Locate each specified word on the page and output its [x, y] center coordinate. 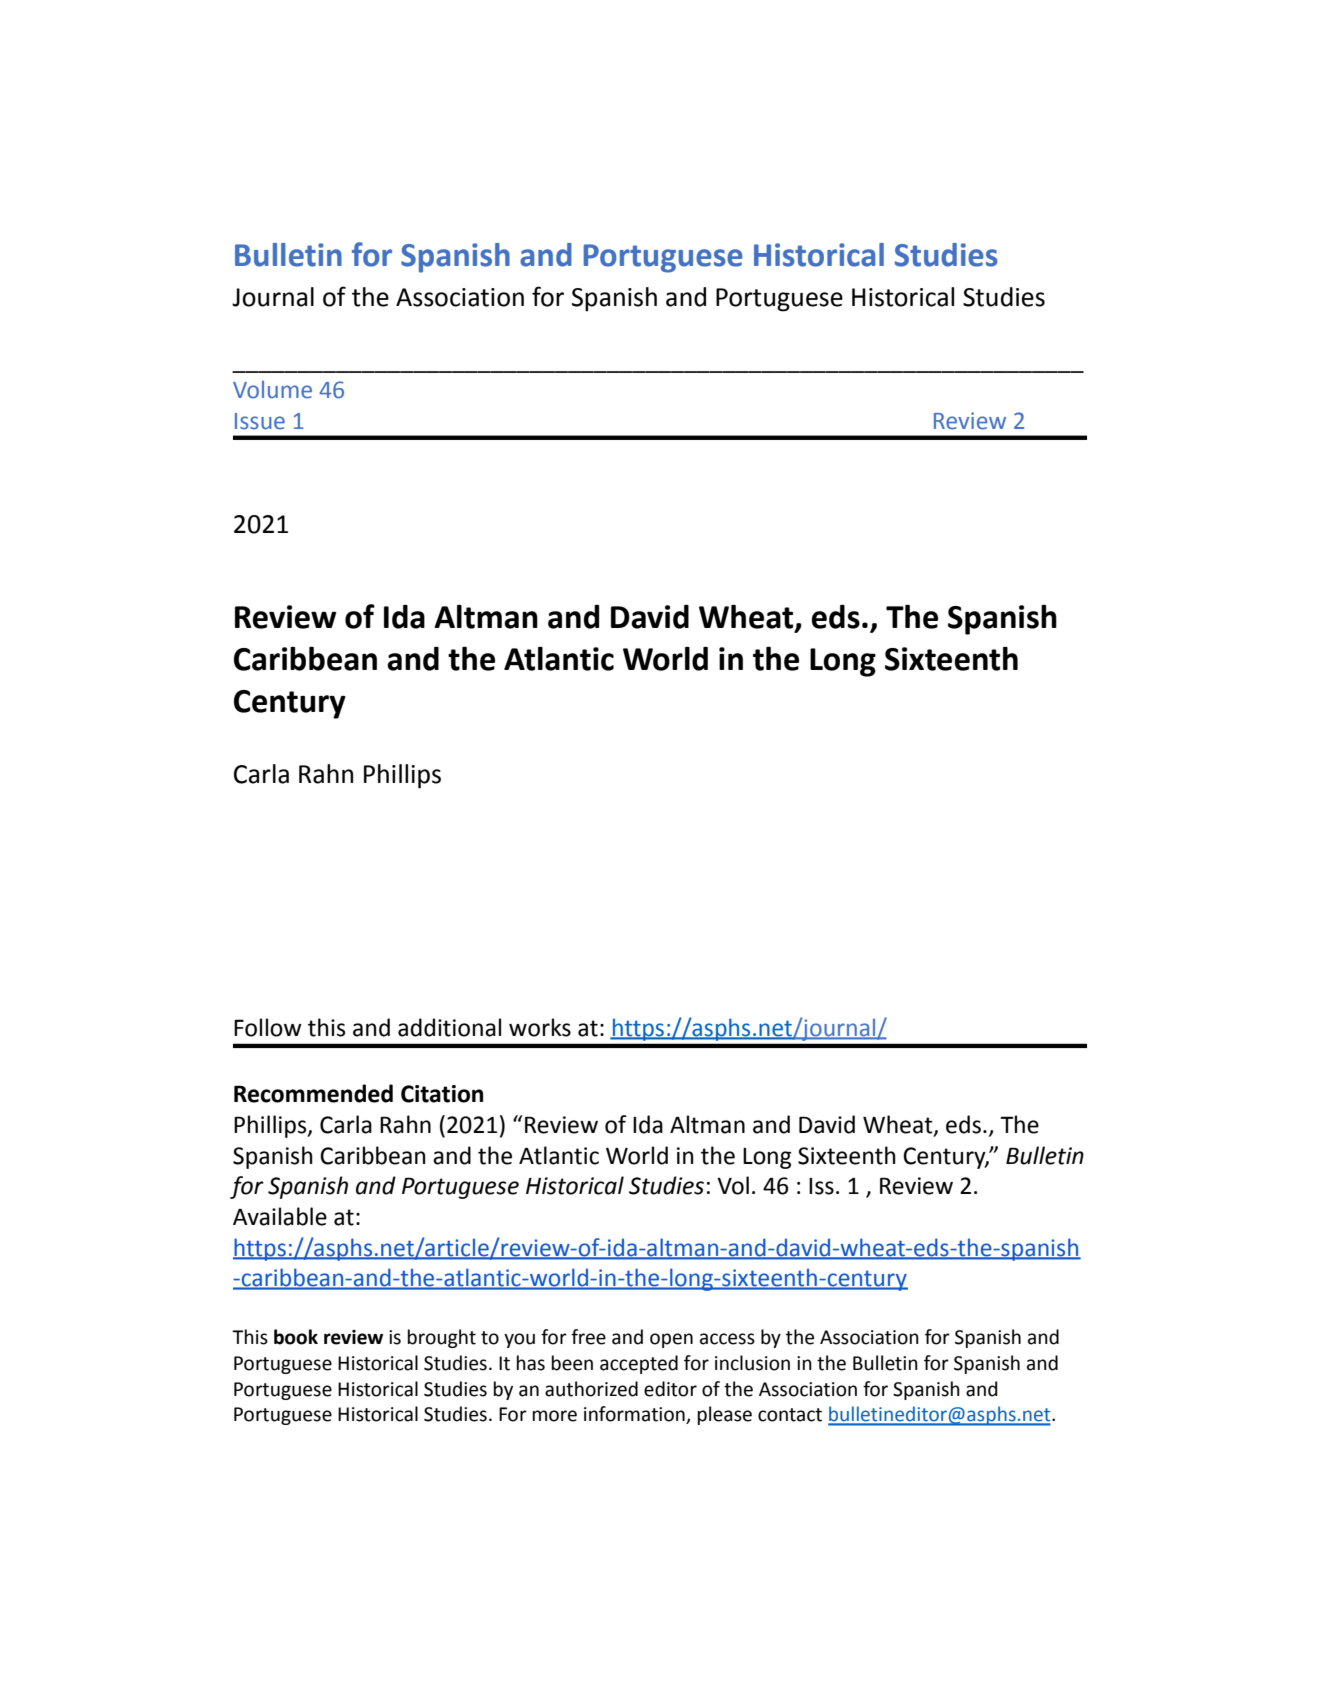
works [540, 1027]
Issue [260, 421]
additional [449, 1027]
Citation [442, 1094]
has [531, 1363]
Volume [272, 390]
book [296, 1337]
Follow [268, 1027]
